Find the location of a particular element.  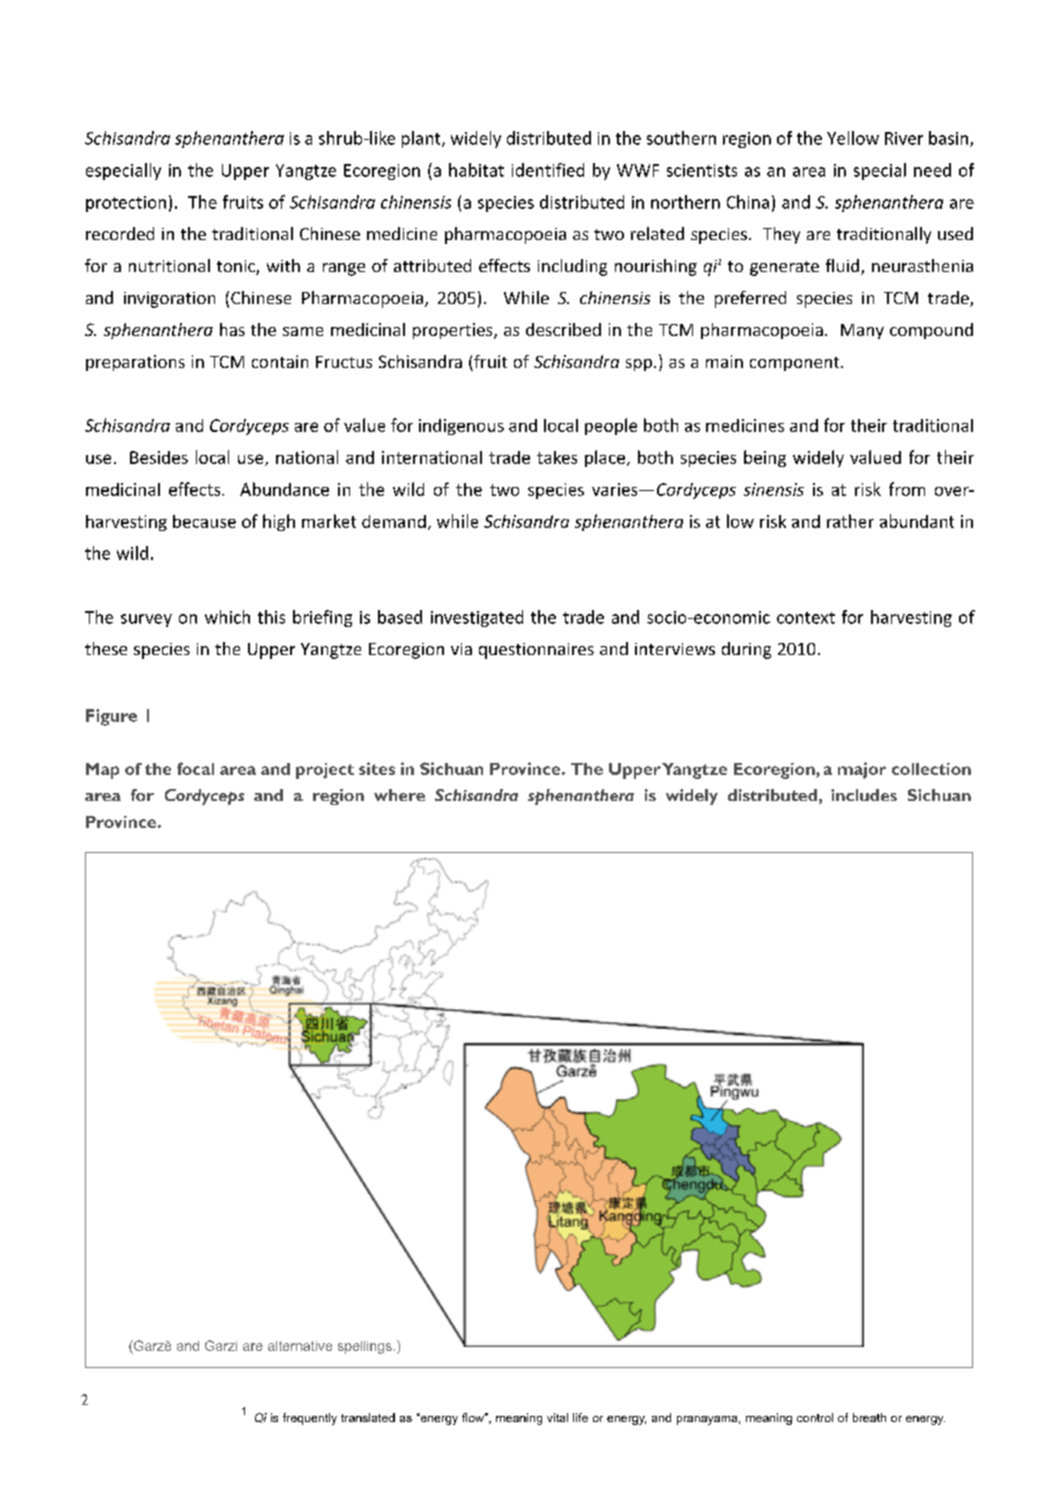

includes is located at coordinates (864, 795).
